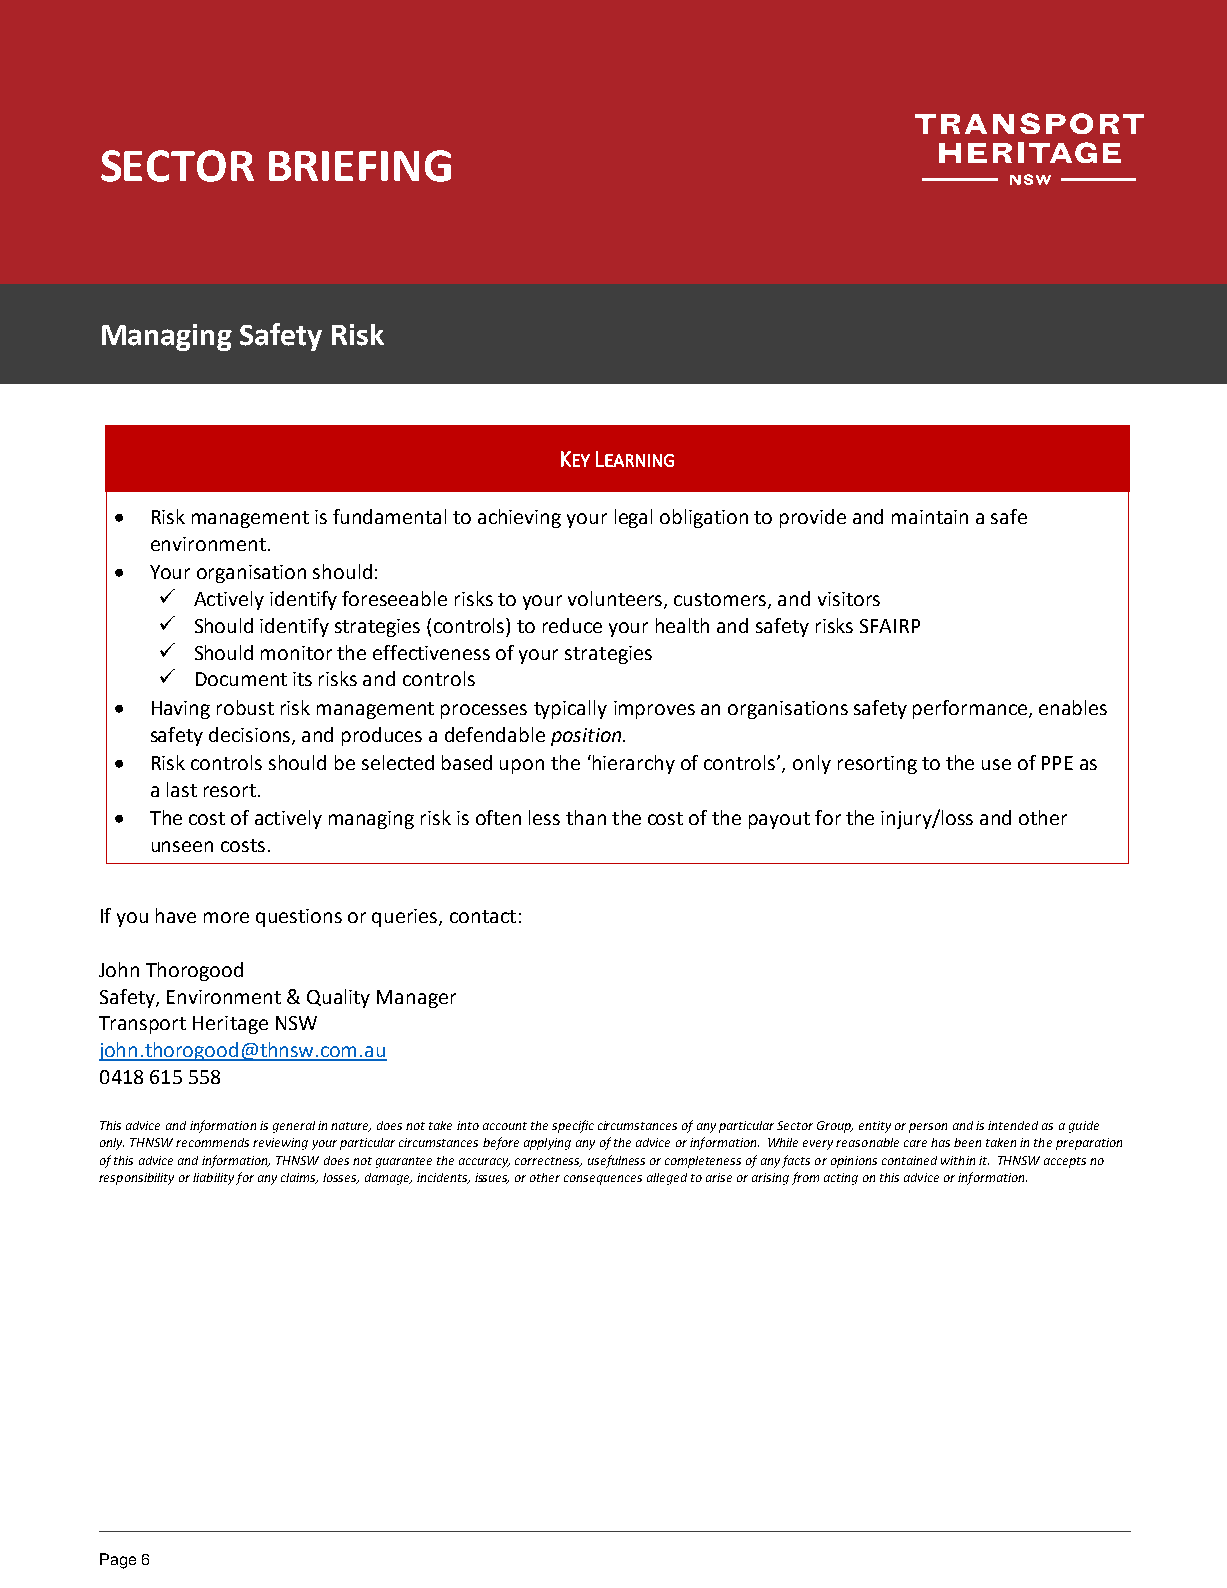  I want to click on reduce, so click(572, 625).
